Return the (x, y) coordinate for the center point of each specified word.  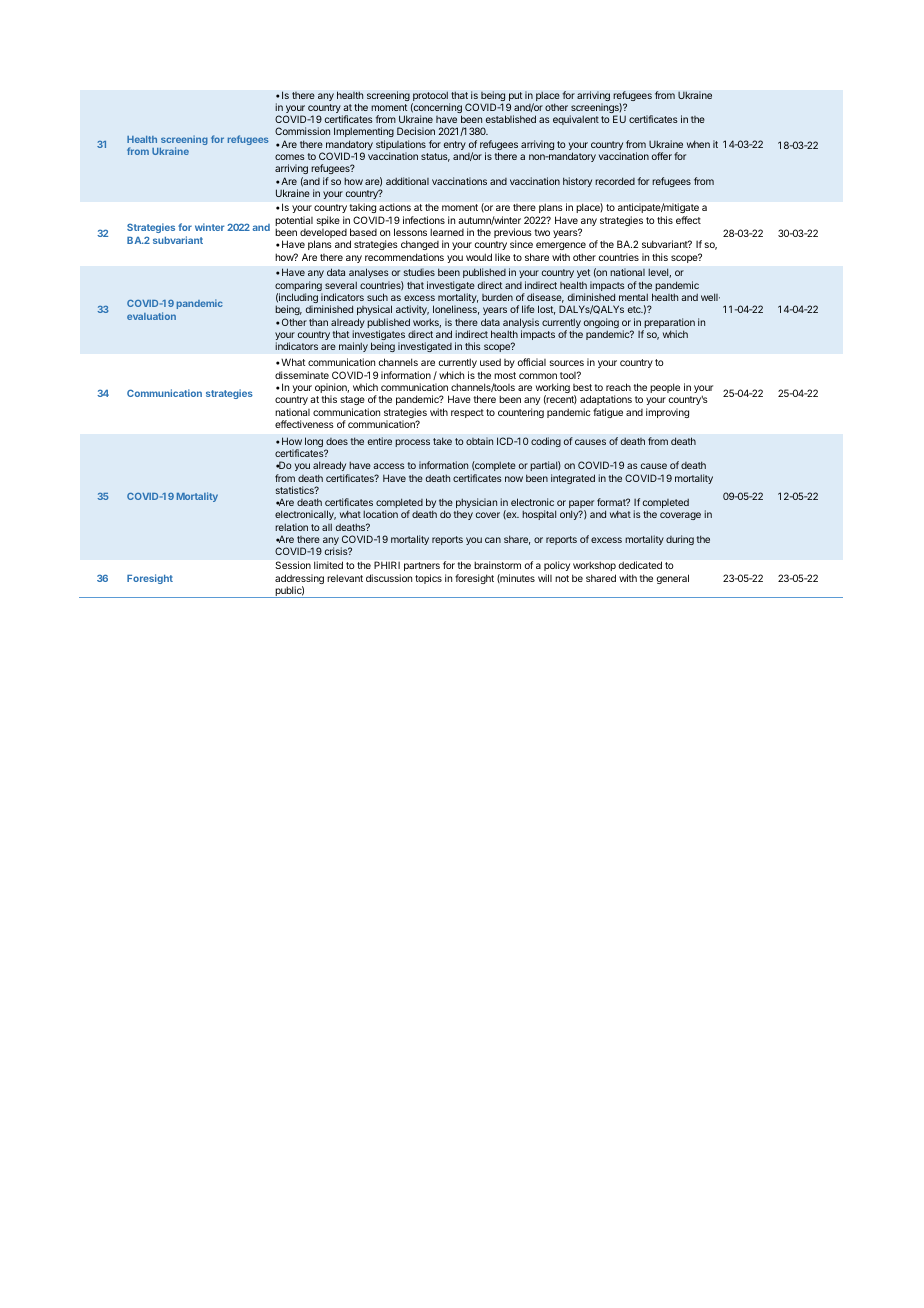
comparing (299, 287)
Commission (302, 131)
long (314, 442)
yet (584, 275)
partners (422, 566)
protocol (431, 97)
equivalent (576, 120)
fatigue (608, 413)
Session (293, 565)
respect (467, 413)
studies (419, 272)
